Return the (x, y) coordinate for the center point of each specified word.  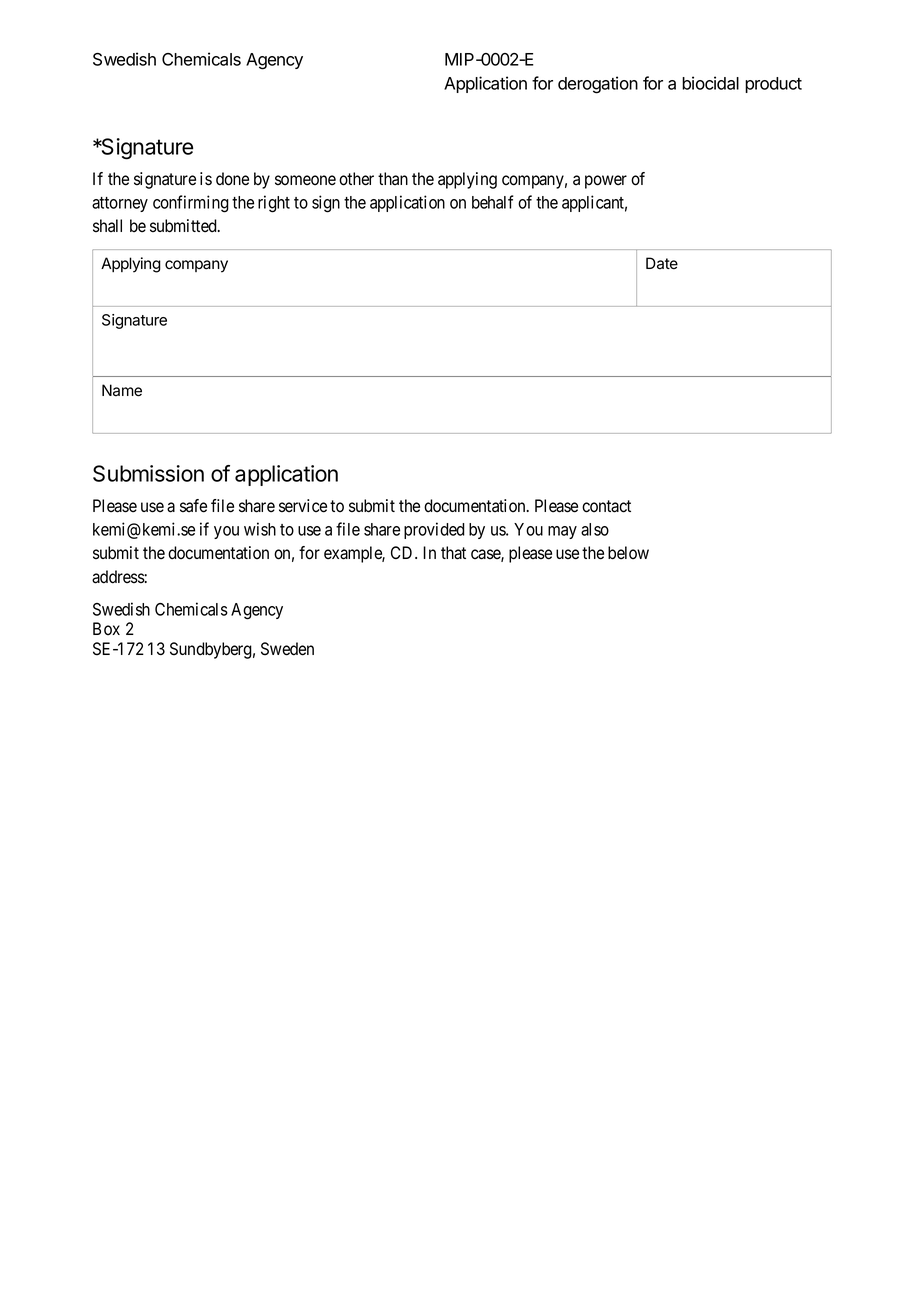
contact (606, 506)
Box (106, 629)
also (595, 529)
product (773, 85)
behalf (493, 202)
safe (193, 506)
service (303, 506)
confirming (191, 204)
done (232, 179)
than (393, 178)
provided (434, 530)
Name (122, 390)
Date (662, 263)
